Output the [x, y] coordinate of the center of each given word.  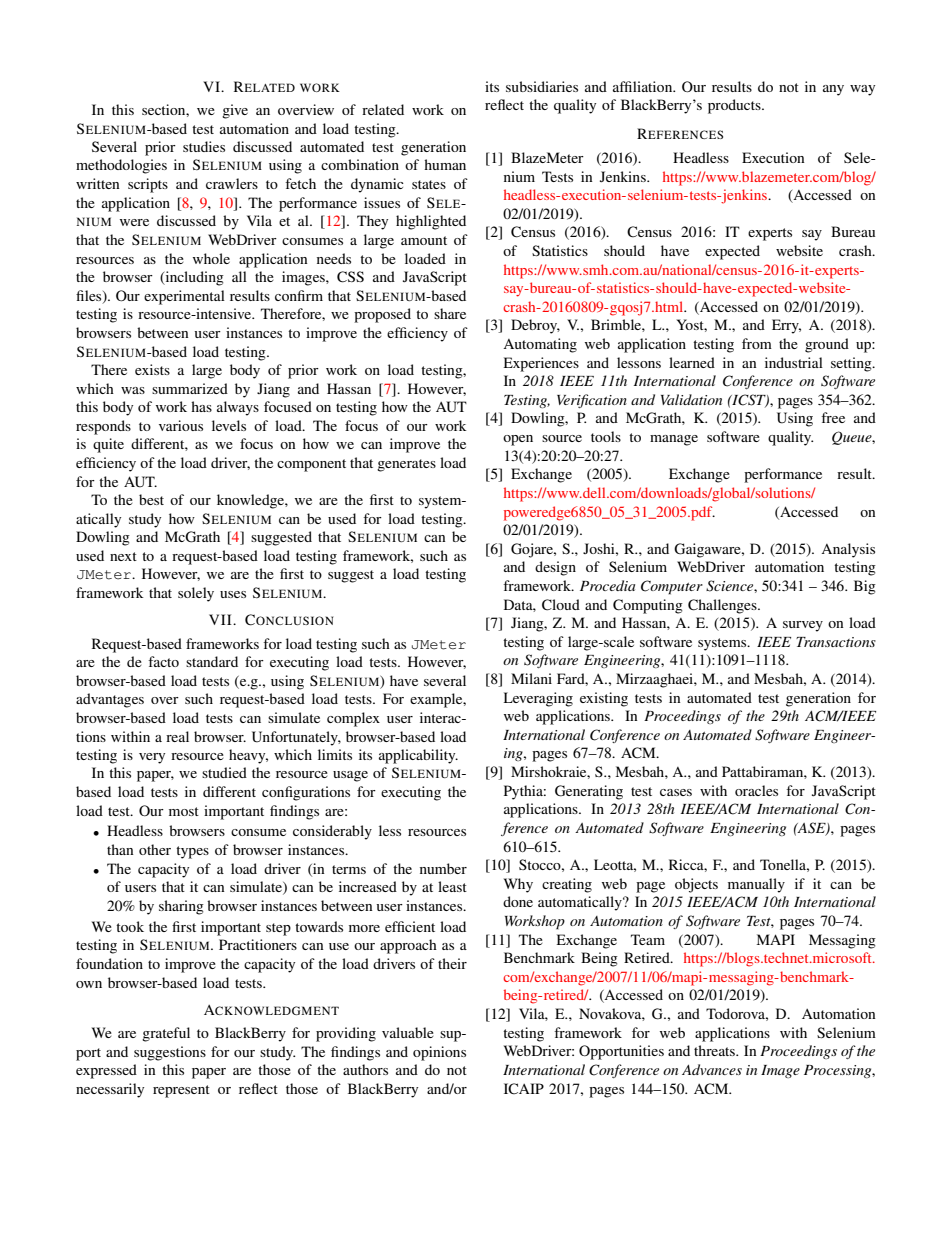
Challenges [723, 606]
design [555, 568]
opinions [439, 1053]
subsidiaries [542, 86]
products [735, 106]
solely [196, 594]
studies [204, 146]
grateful [166, 1034]
